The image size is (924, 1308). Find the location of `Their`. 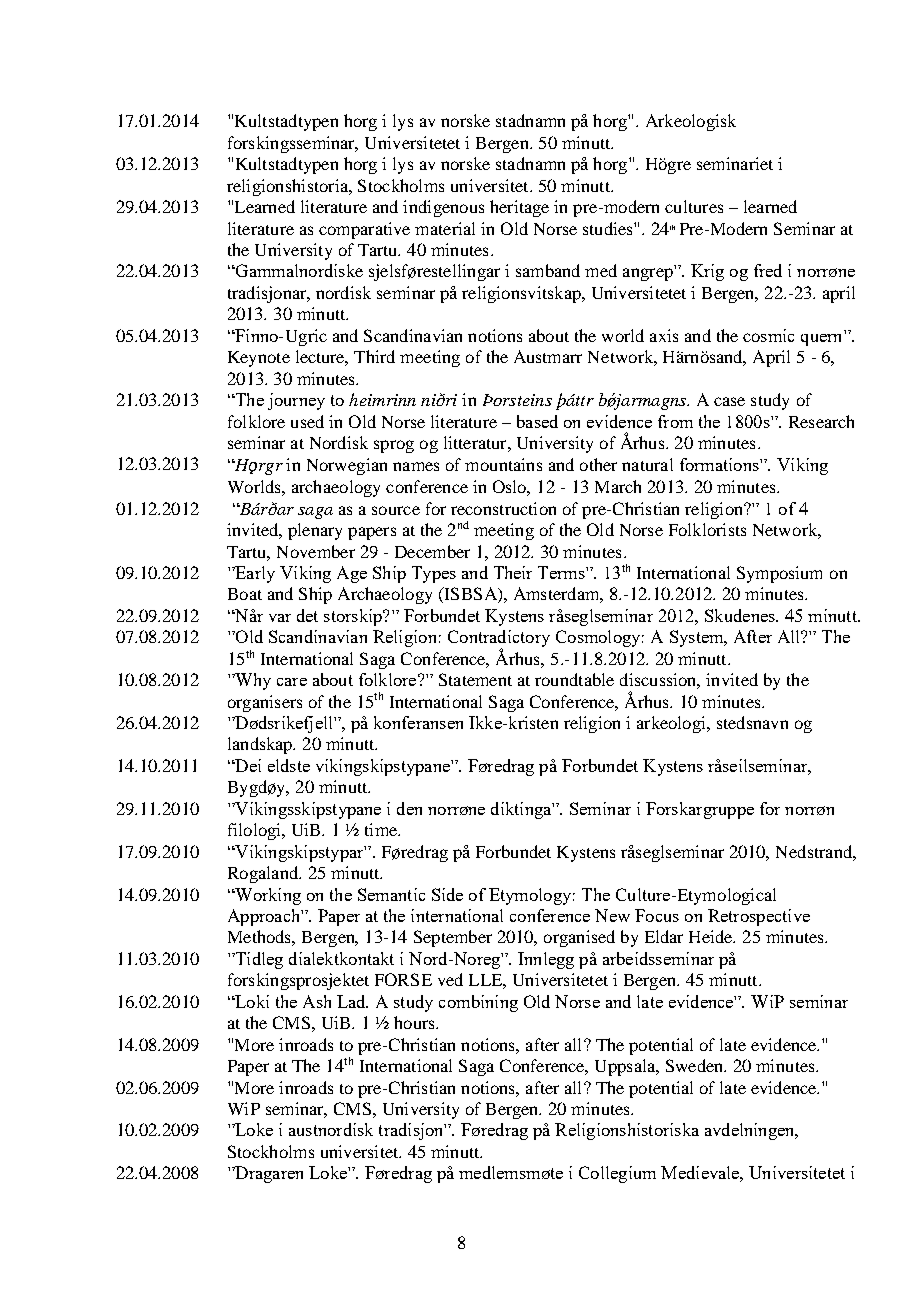

Their is located at coordinates (513, 572).
